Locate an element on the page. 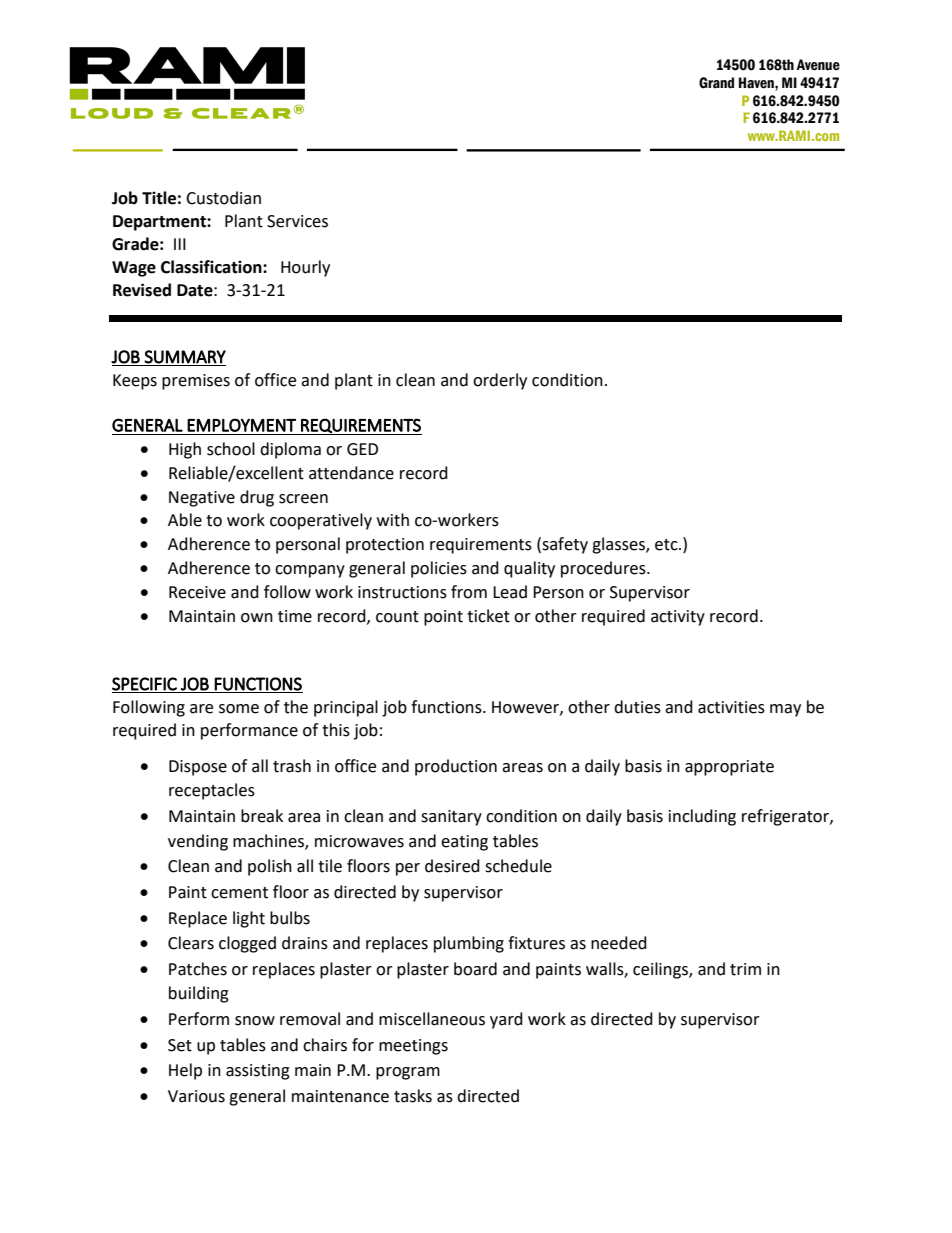 The width and height of the page is (952, 1233). Haven is located at coordinates (757, 83).
